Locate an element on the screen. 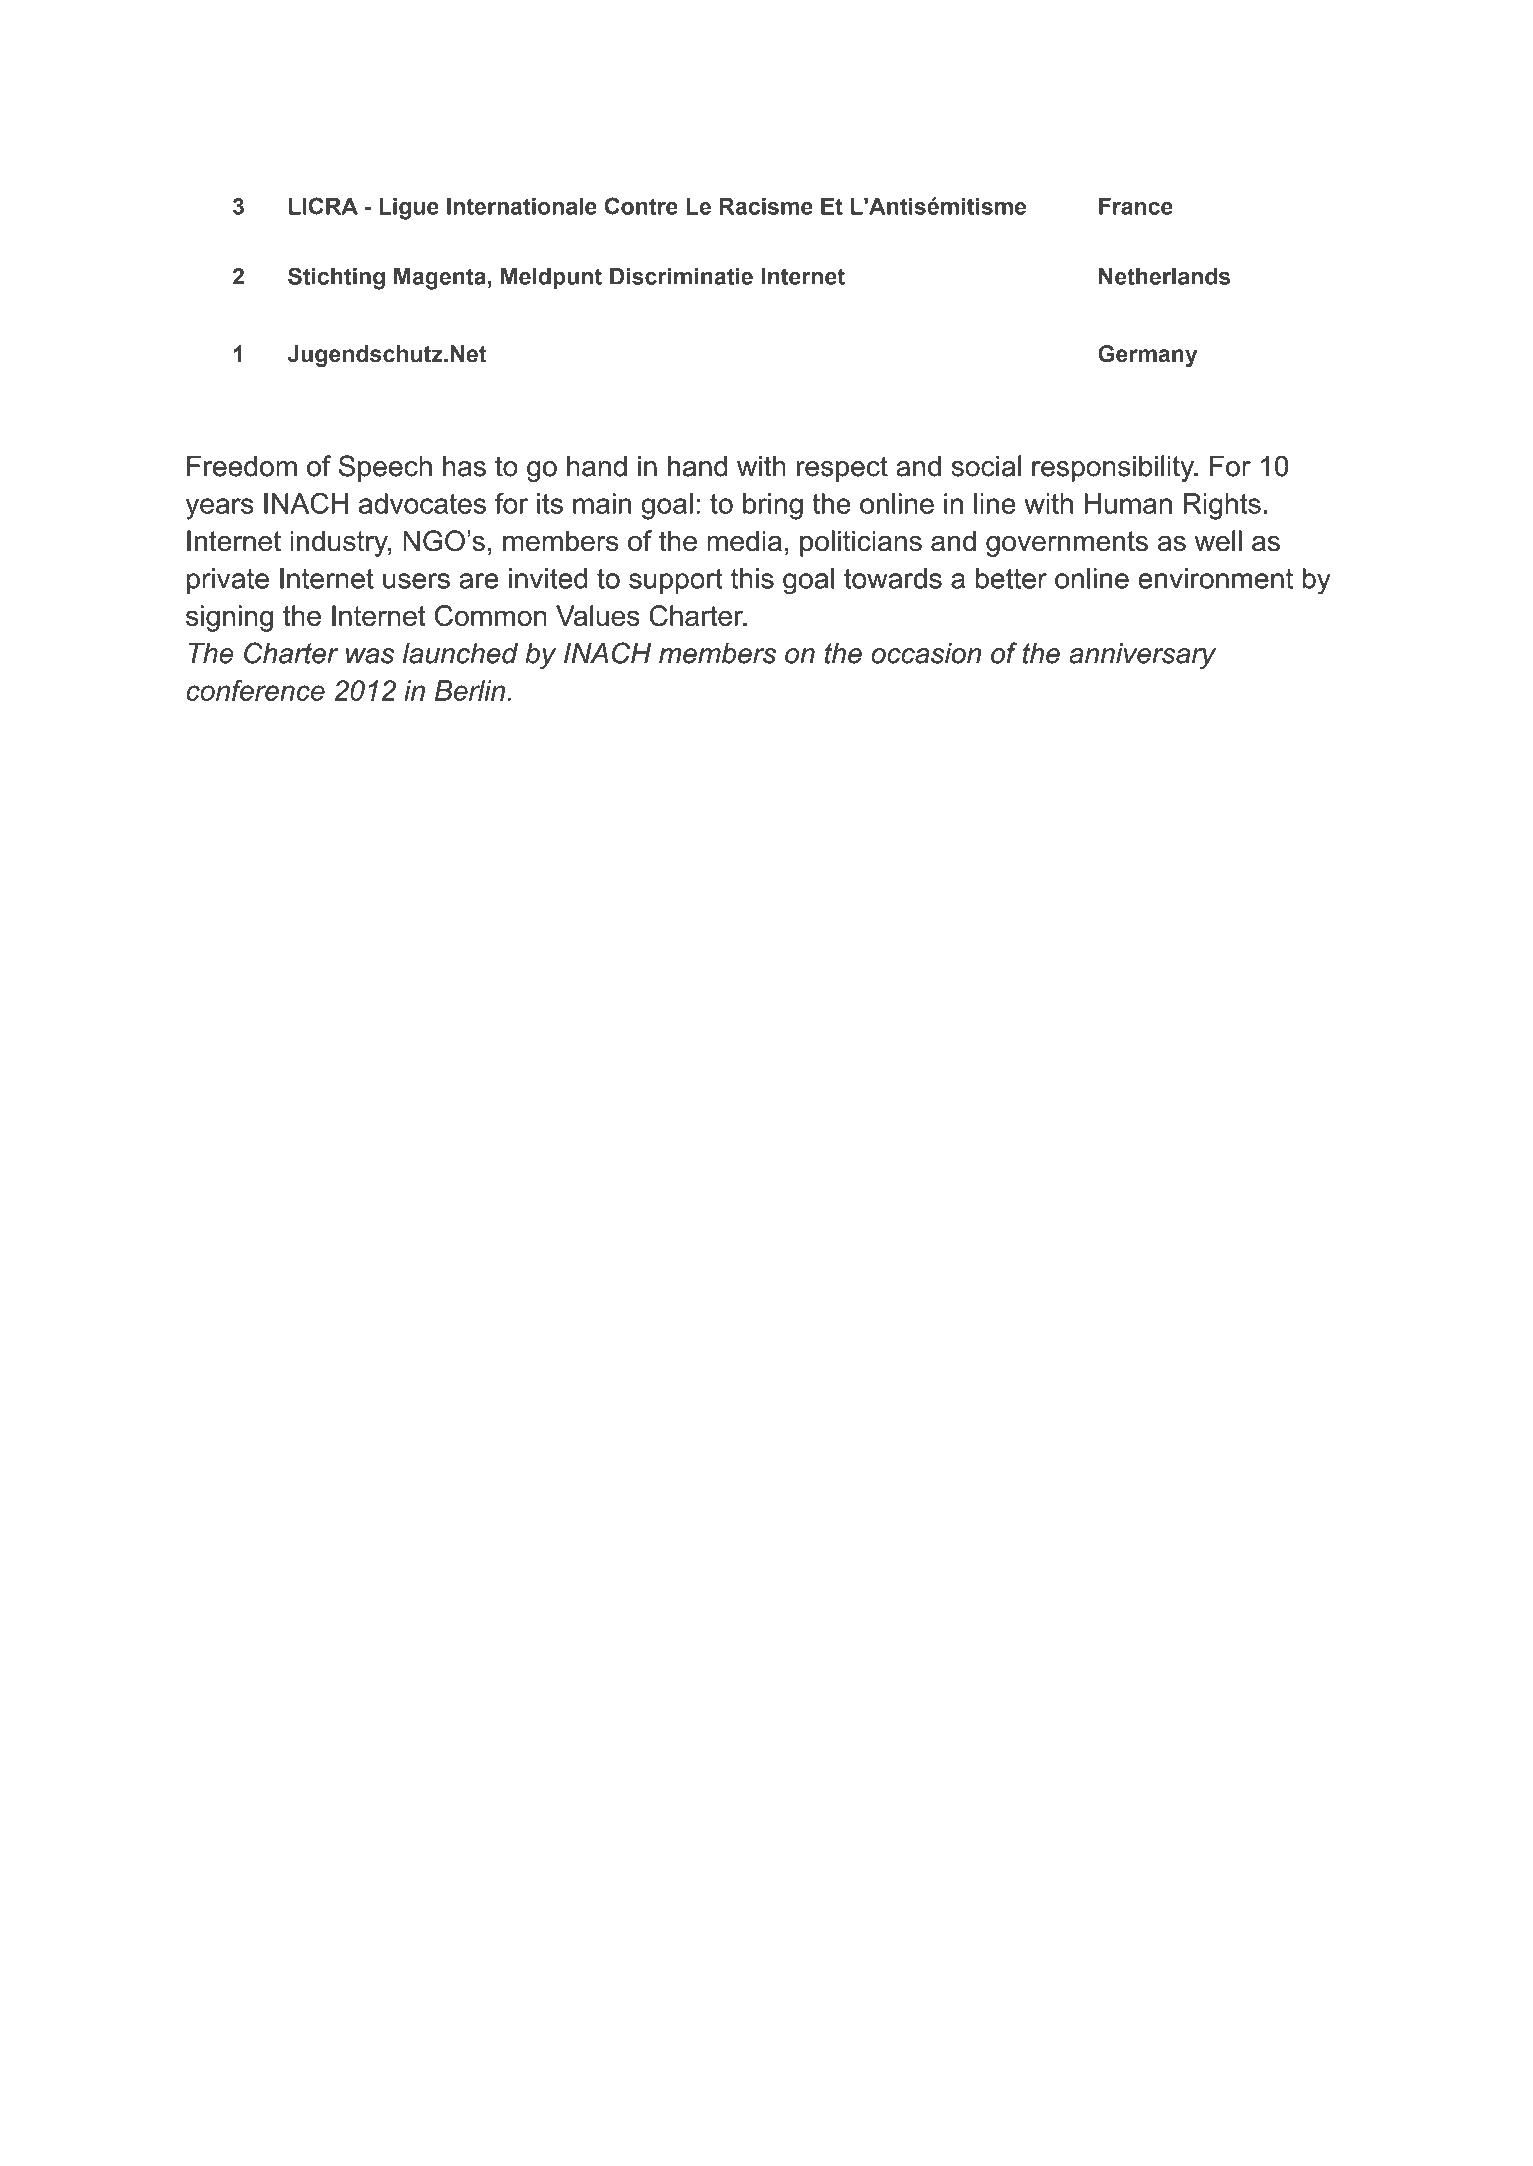 Image resolution: width=1533 pixels, height=2166 pixels. France is located at coordinates (1136, 206).
